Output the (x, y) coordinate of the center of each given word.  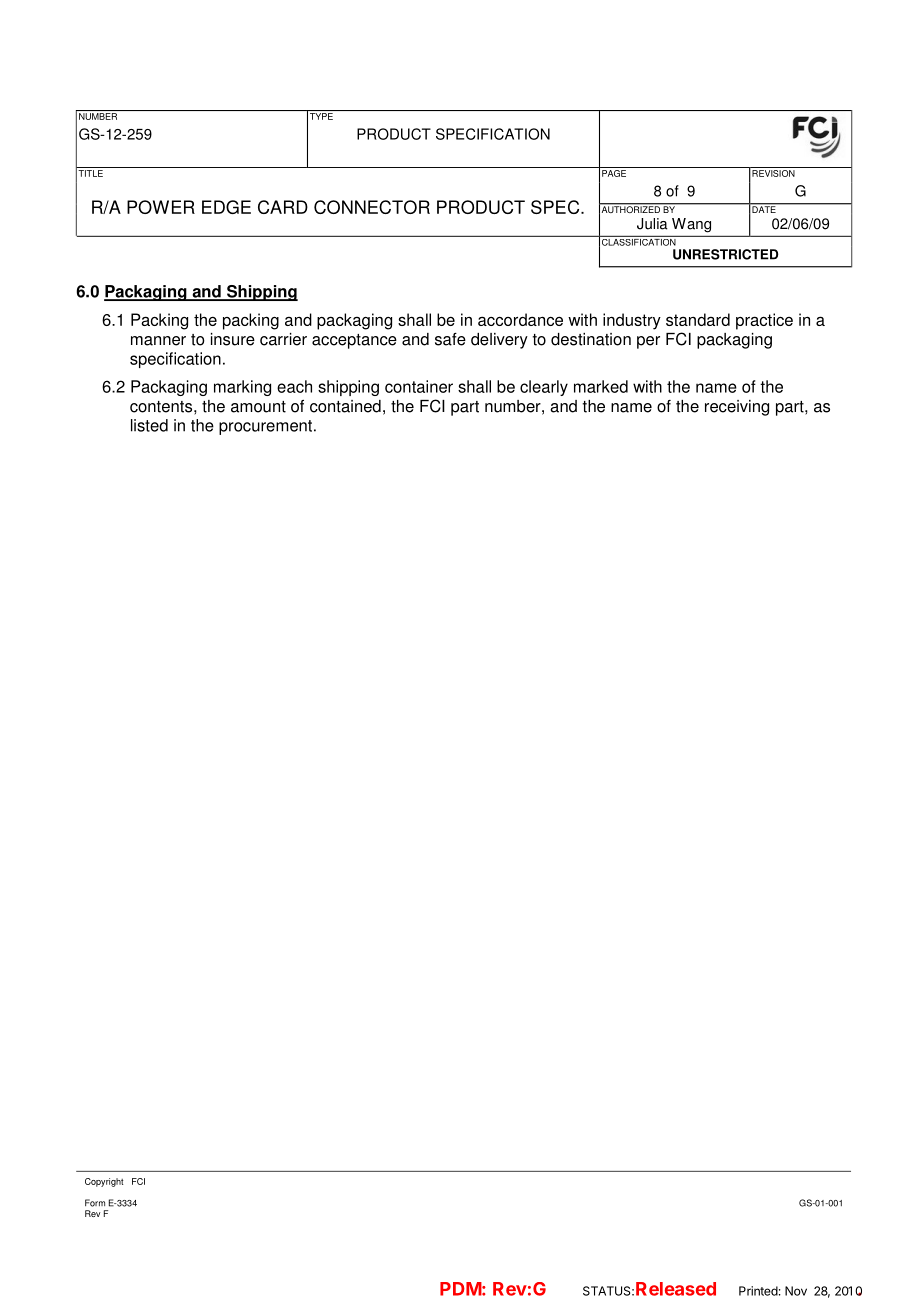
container (419, 386)
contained (345, 406)
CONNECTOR (372, 207)
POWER (161, 207)
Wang (691, 225)
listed (149, 425)
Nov (796, 1291)
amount (258, 407)
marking (242, 388)
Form (95, 1203)
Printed (758, 1291)
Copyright (104, 1182)
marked (601, 386)
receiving (737, 408)
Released (676, 1289)
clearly (544, 388)
